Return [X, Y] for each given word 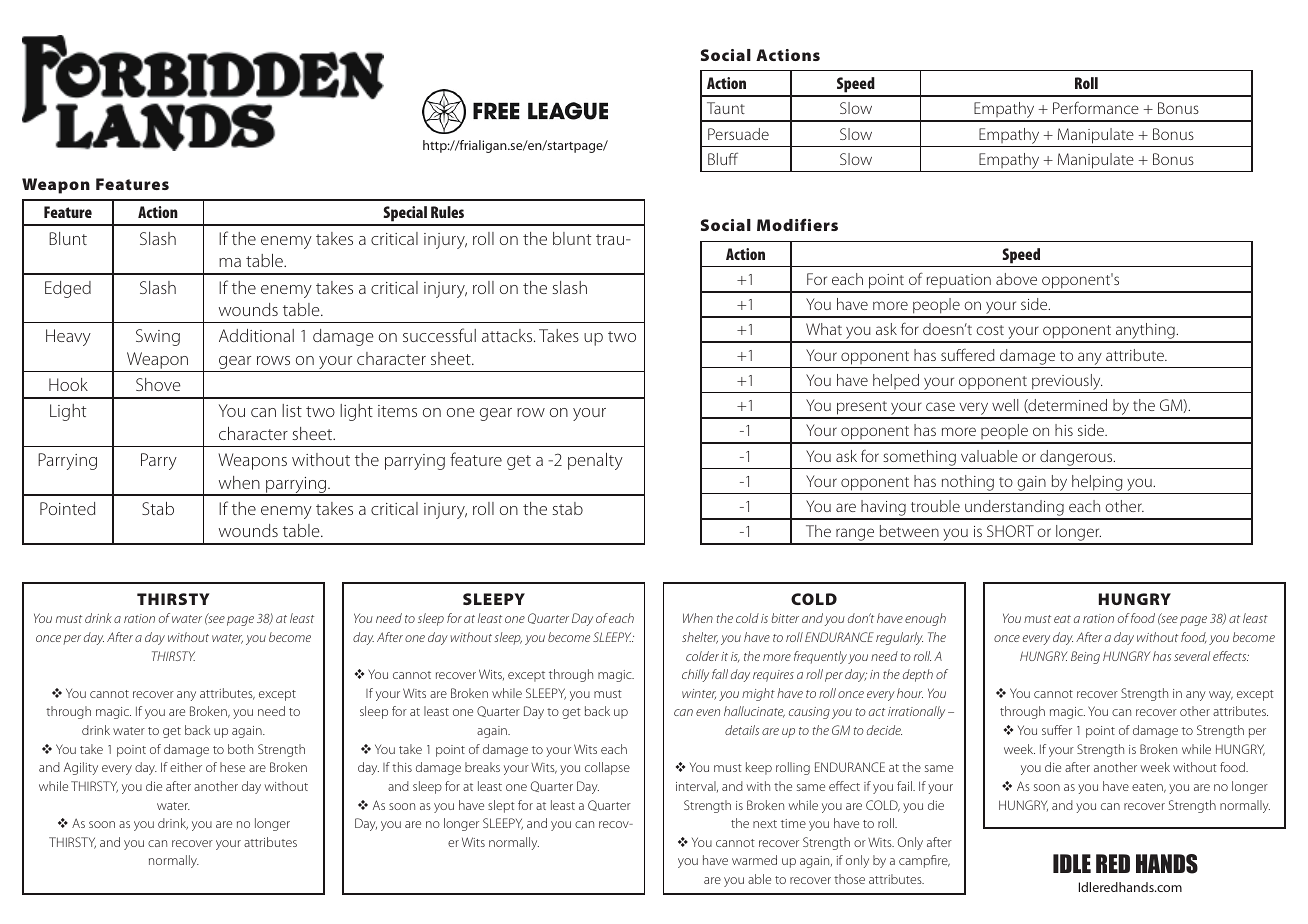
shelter [700, 638]
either [186, 767]
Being [1085, 657]
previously [1066, 383]
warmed [754, 860]
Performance [1096, 107]
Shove [158, 384]
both [240, 749]
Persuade [738, 134]
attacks [508, 335]
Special [405, 215]
